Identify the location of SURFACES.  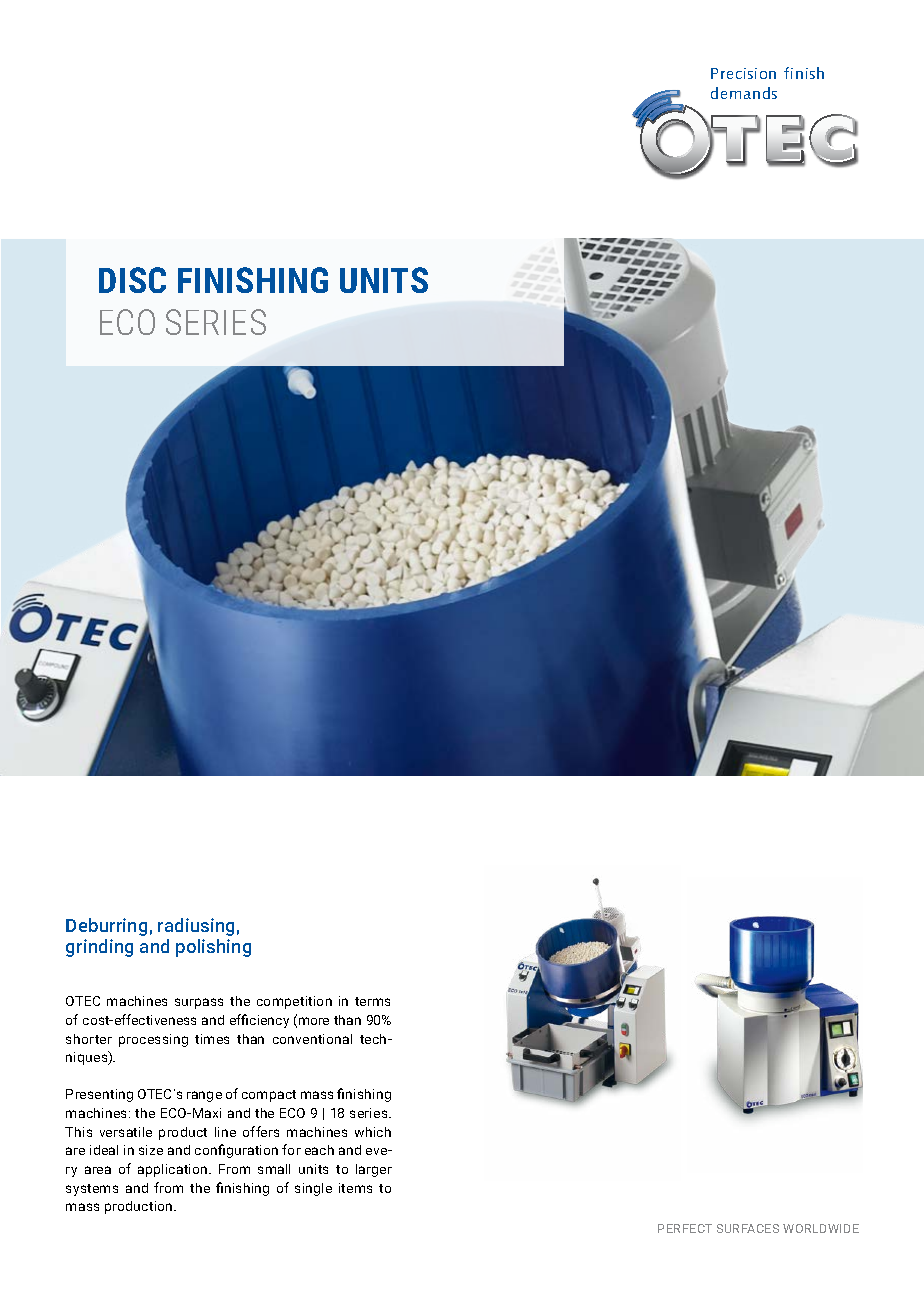
(748, 1228).
